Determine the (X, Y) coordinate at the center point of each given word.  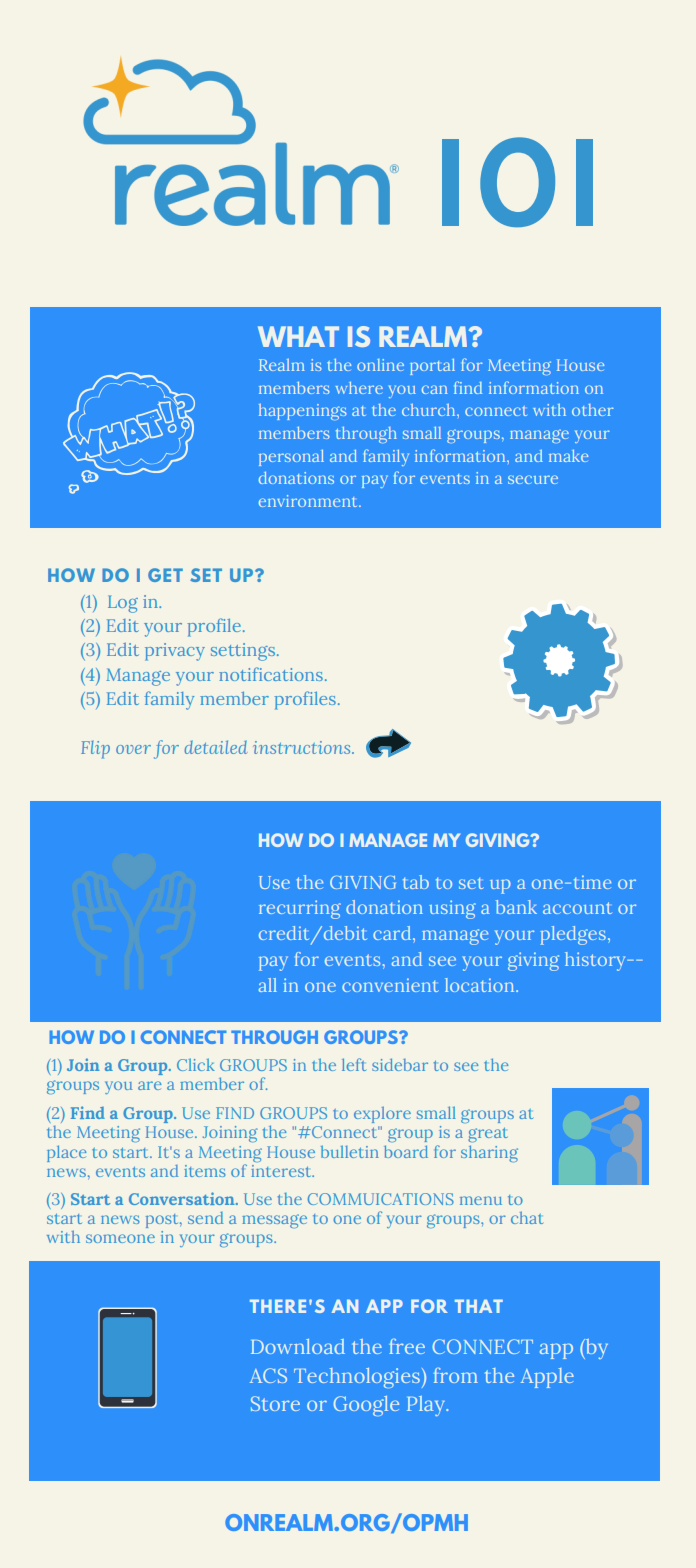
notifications (271, 674)
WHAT (298, 336)
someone (120, 1238)
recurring (300, 909)
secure (533, 479)
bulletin (350, 1151)
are (150, 1085)
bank (516, 907)
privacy (175, 652)
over (133, 749)
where (359, 388)
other (593, 410)
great (488, 1135)
